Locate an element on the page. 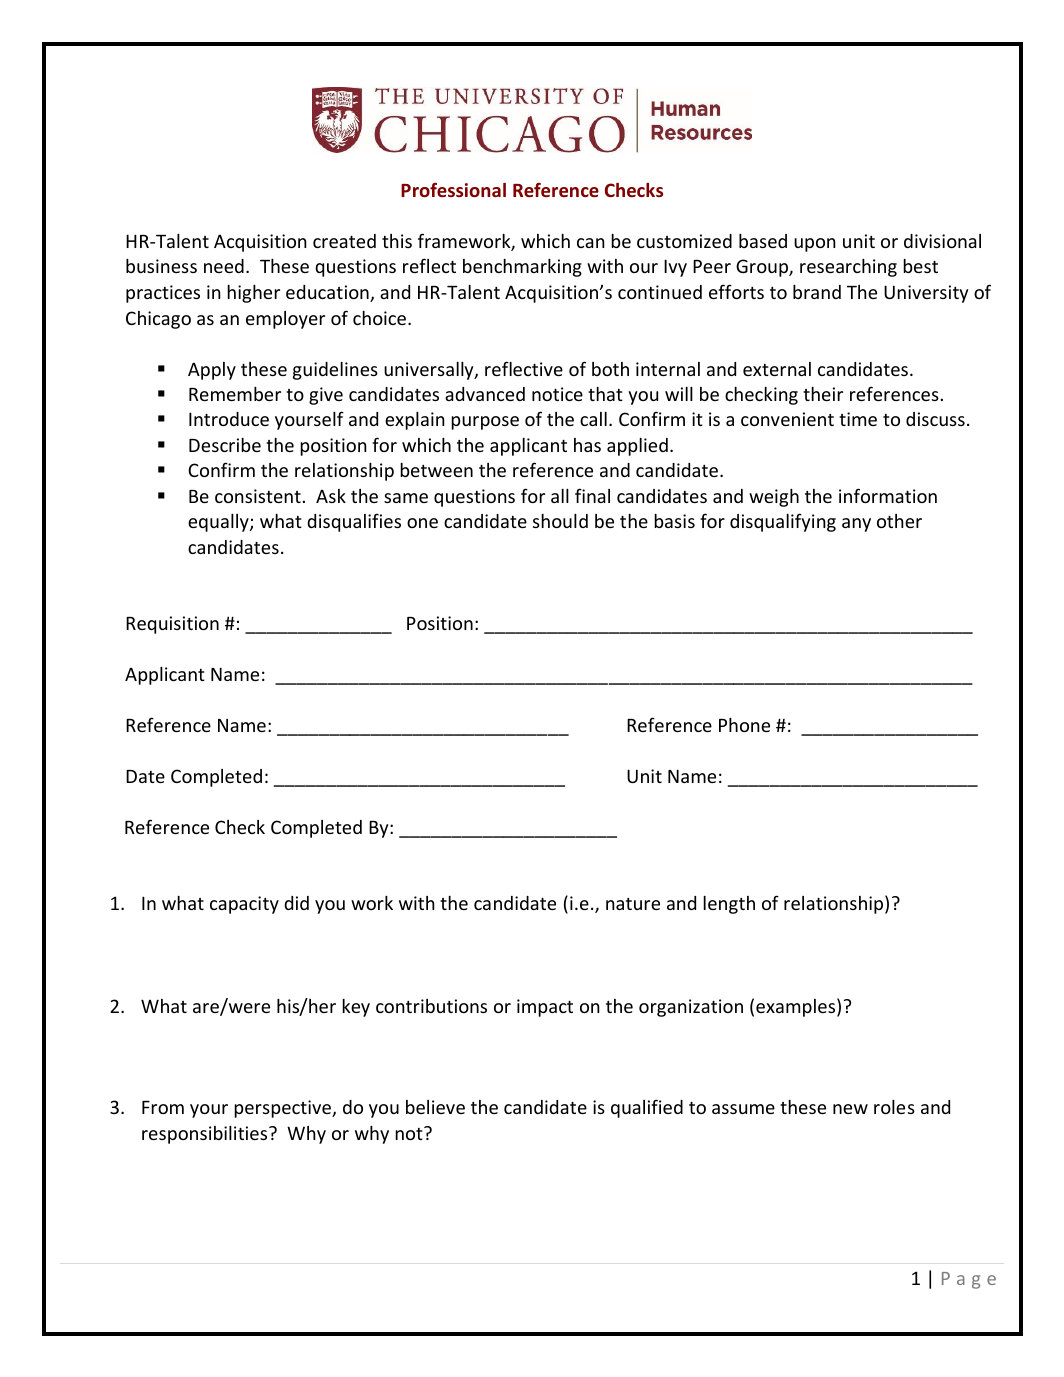 This image has height=1377, width=1064. length is located at coordinates (729, 905).
